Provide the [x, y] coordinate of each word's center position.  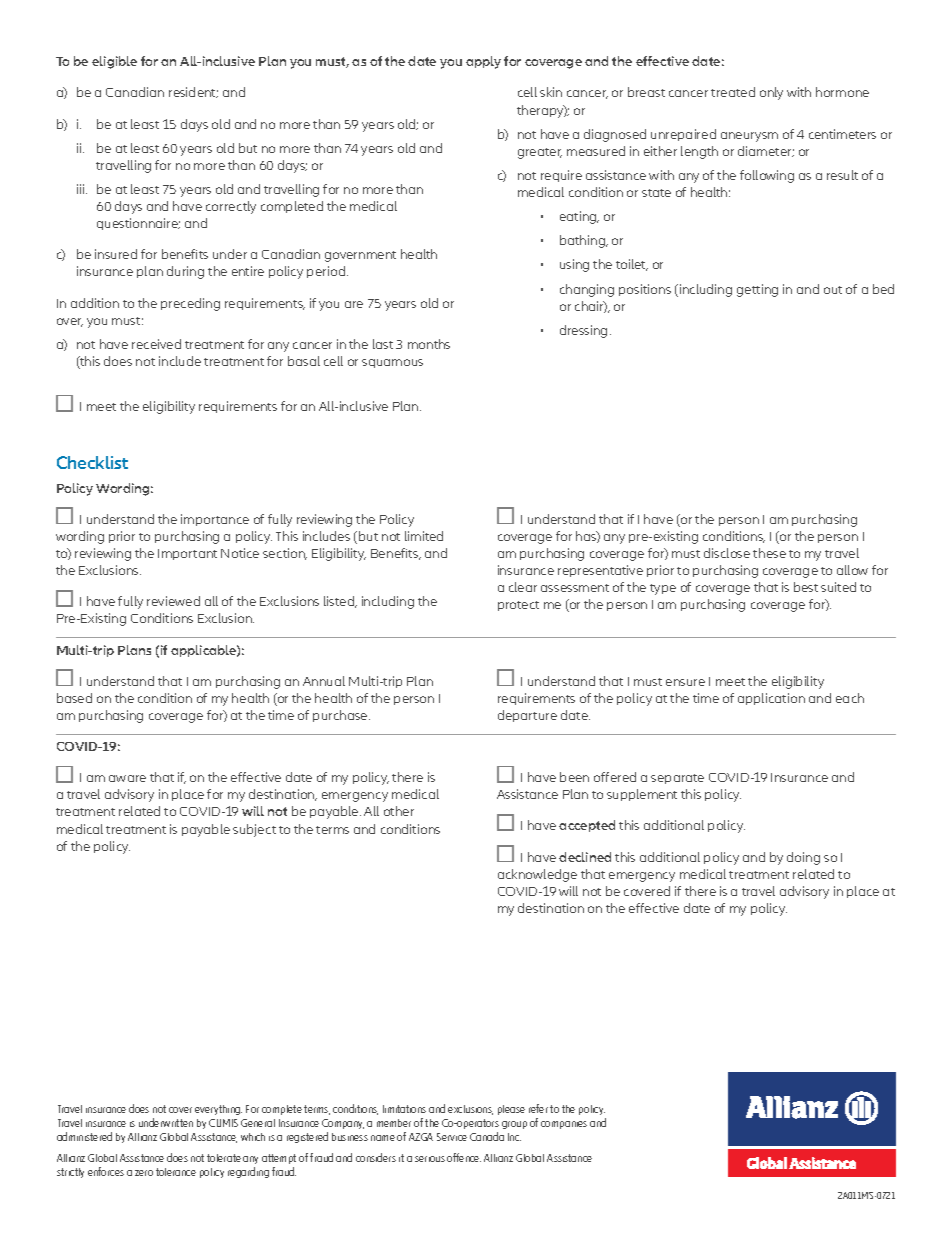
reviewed [173, 601]
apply [483, 62]
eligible [114, 62]
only [771, 93]
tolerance [176, 1172]
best [806, 587]
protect [518, 606]
